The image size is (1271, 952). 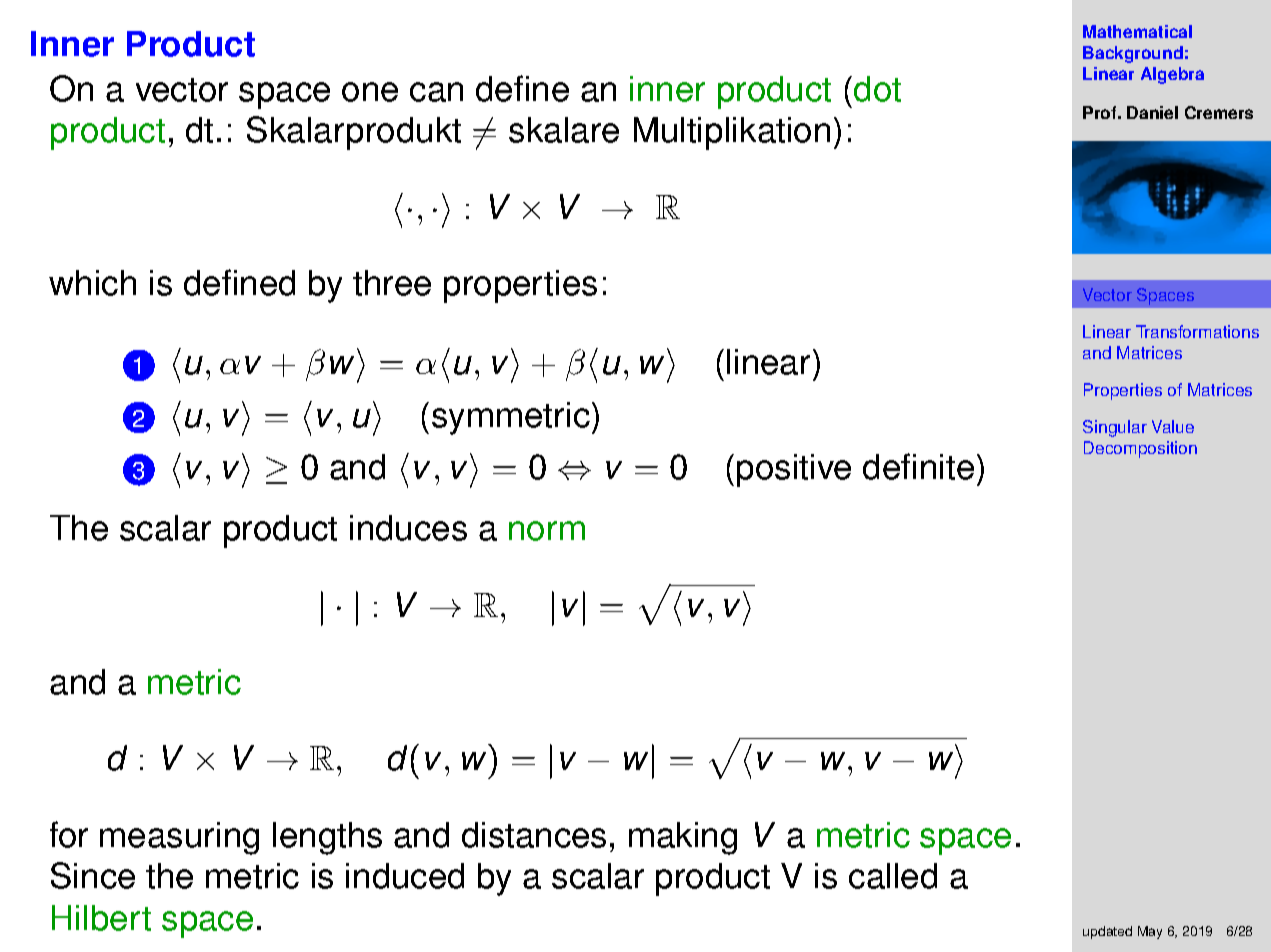 What do you see at coordinates (794, 470) in the image?
I see `positive` at bounding box center [794, 470].
